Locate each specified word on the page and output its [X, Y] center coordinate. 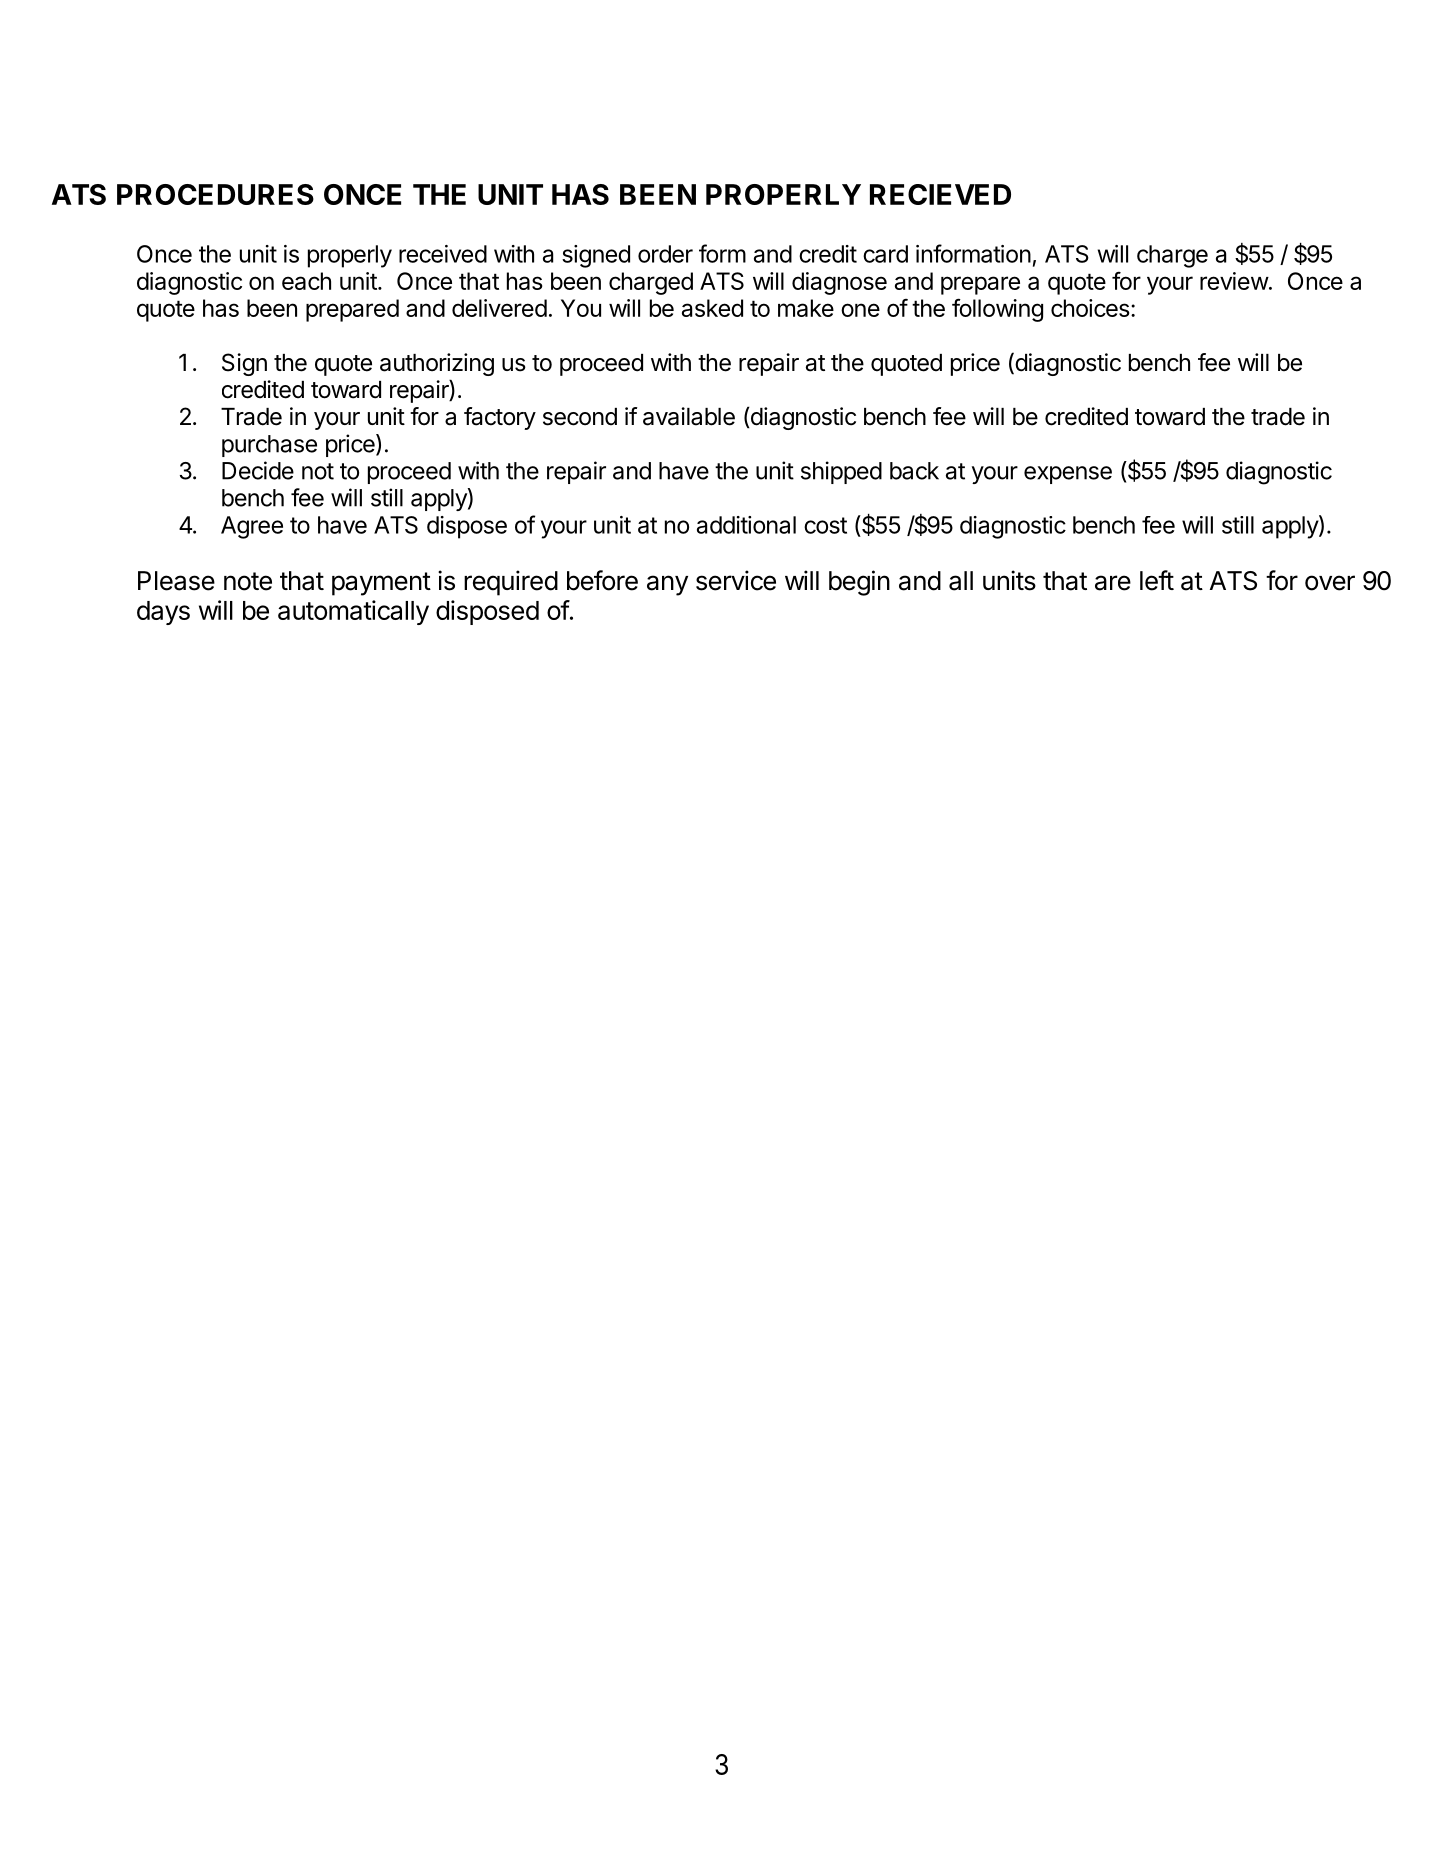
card [885, 254]
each [306, 281]
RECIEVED [940, 194]
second [580, 417]
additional [746, 525]
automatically [353, 612]
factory [500, 418]
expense [1068, 475]
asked [712, 308]
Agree [252, 527]
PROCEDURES [215, 194]
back [914, 471]
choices [1090, 308]
